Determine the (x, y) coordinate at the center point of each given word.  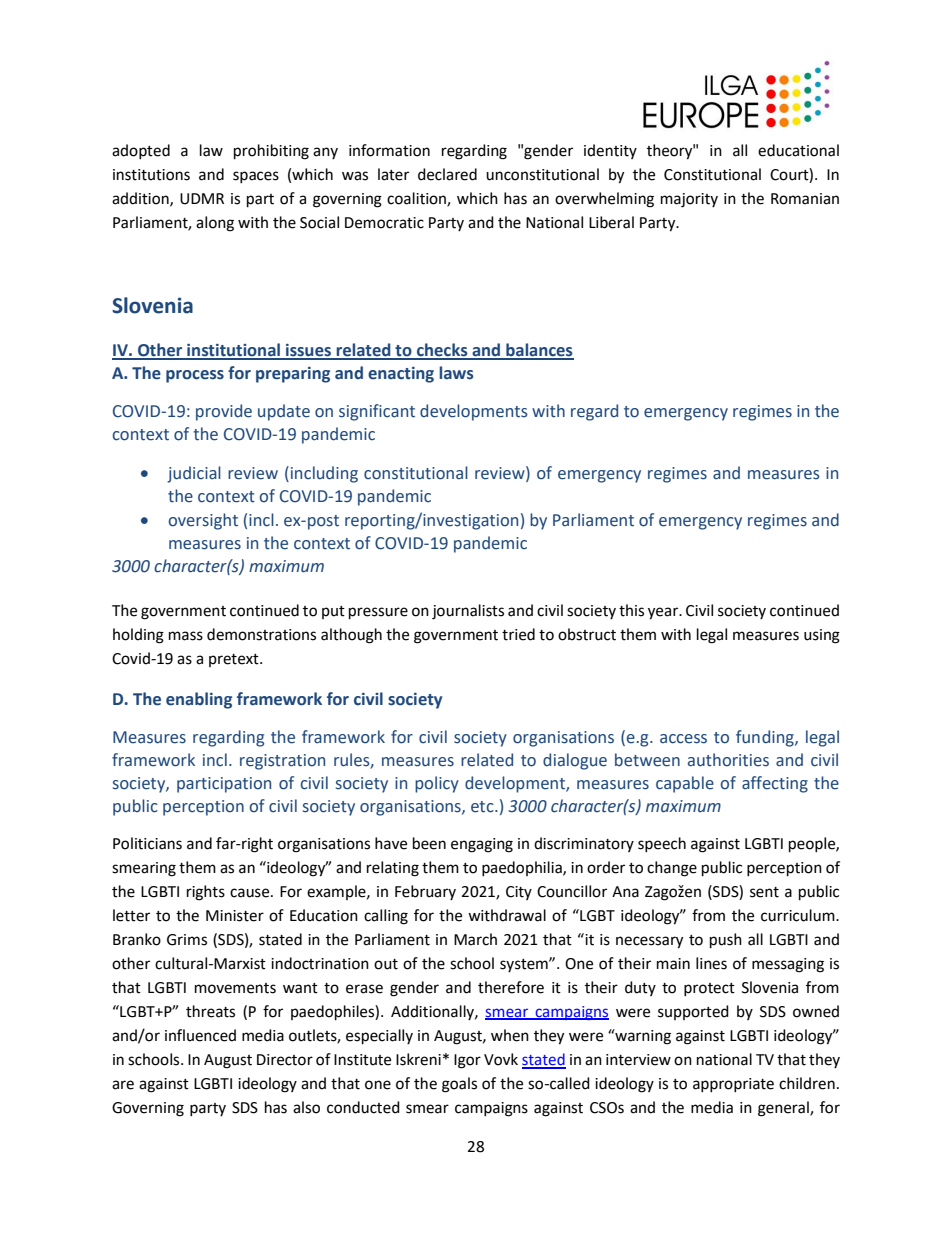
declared (447, 174)
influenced (200, 1035)
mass (186, 636)
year (664, 613)
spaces (256, 177)
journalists (468, 612)
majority (689, 200)
